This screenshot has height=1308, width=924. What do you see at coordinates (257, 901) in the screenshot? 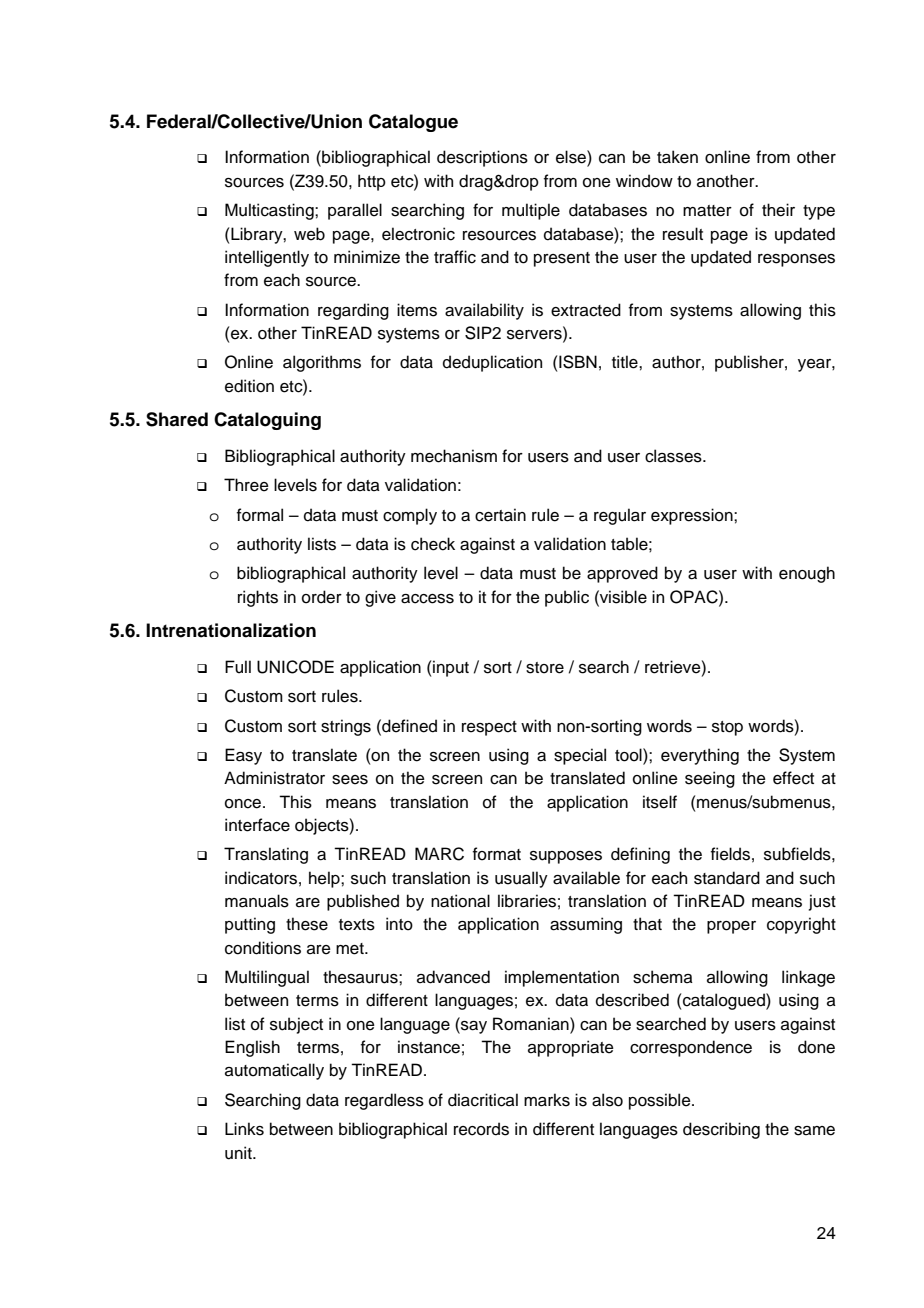
I see `manuals` at bounding box center [257, 901].
